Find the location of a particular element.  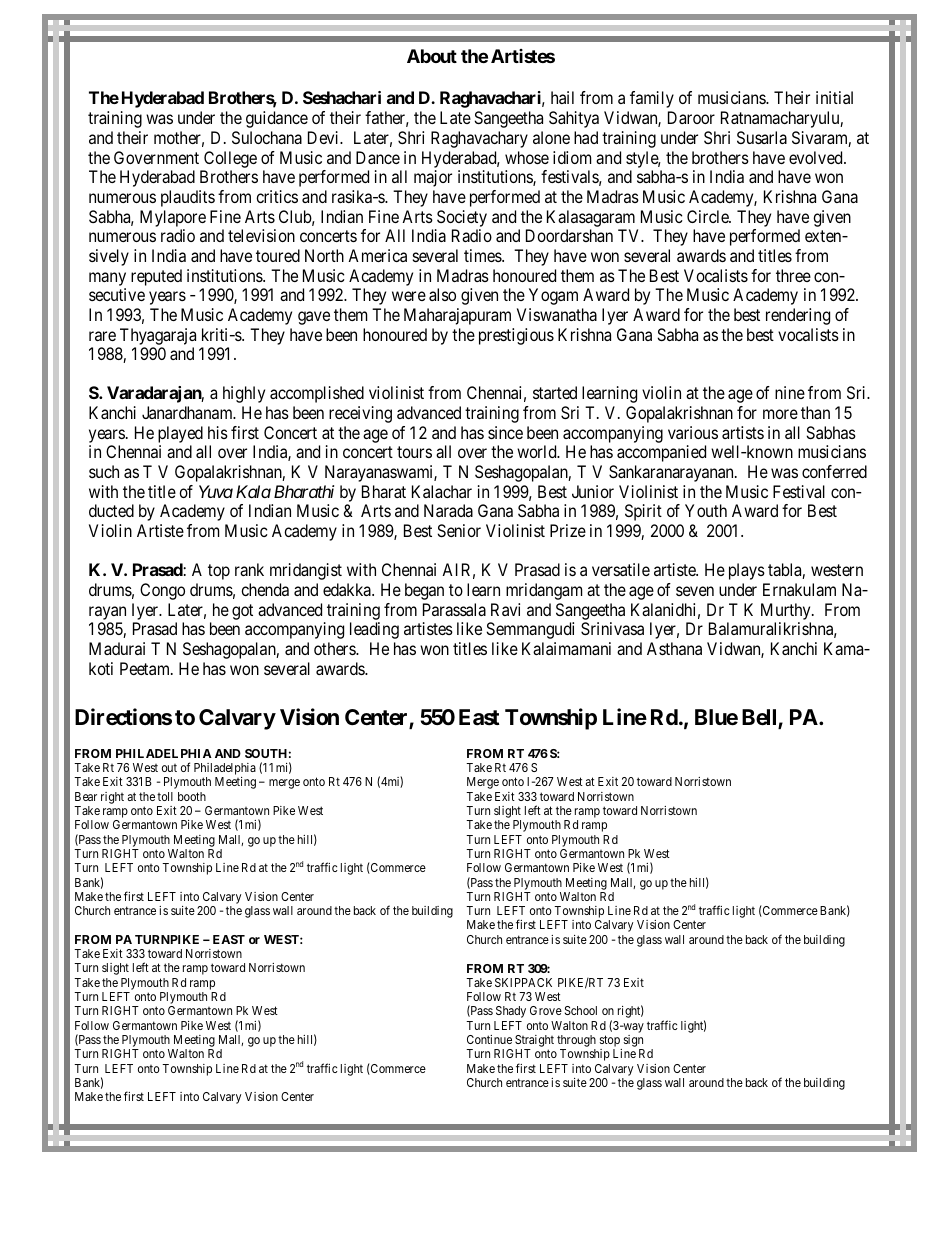

Continue is located at coordinates (489, 1039).
